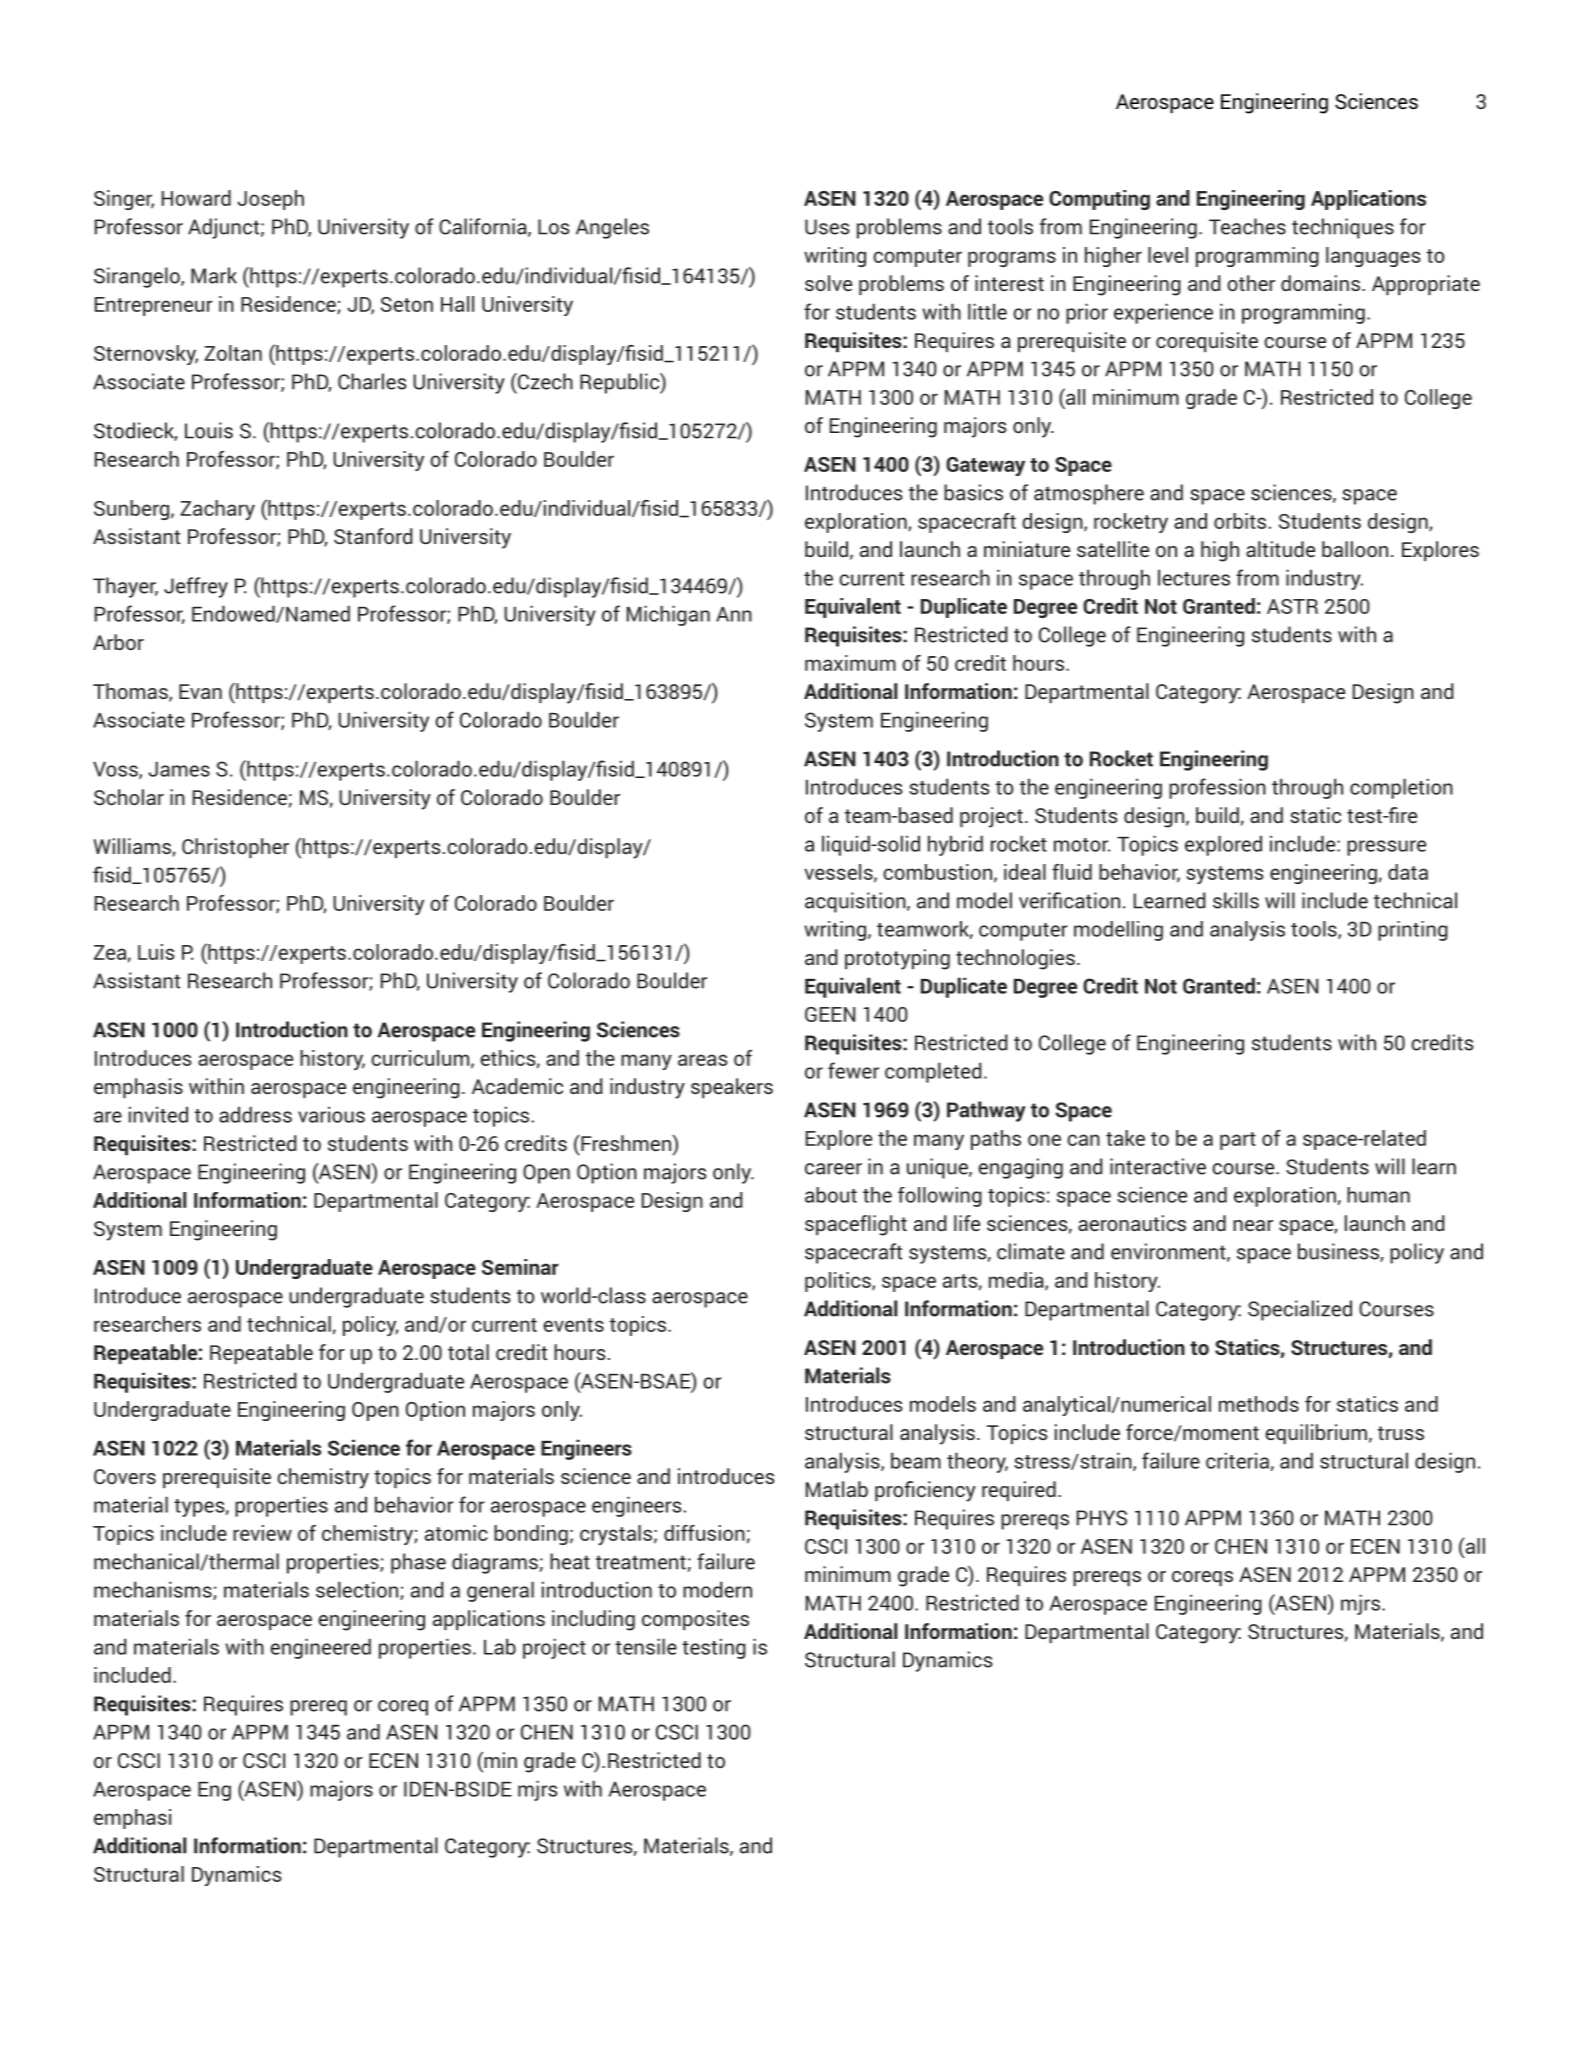 The width and height of the screenshot is (1580, 2045). What do you see at coordinates (200, 691) in the screenshot?
I see `Evan` at bounding box center [200, 691].
